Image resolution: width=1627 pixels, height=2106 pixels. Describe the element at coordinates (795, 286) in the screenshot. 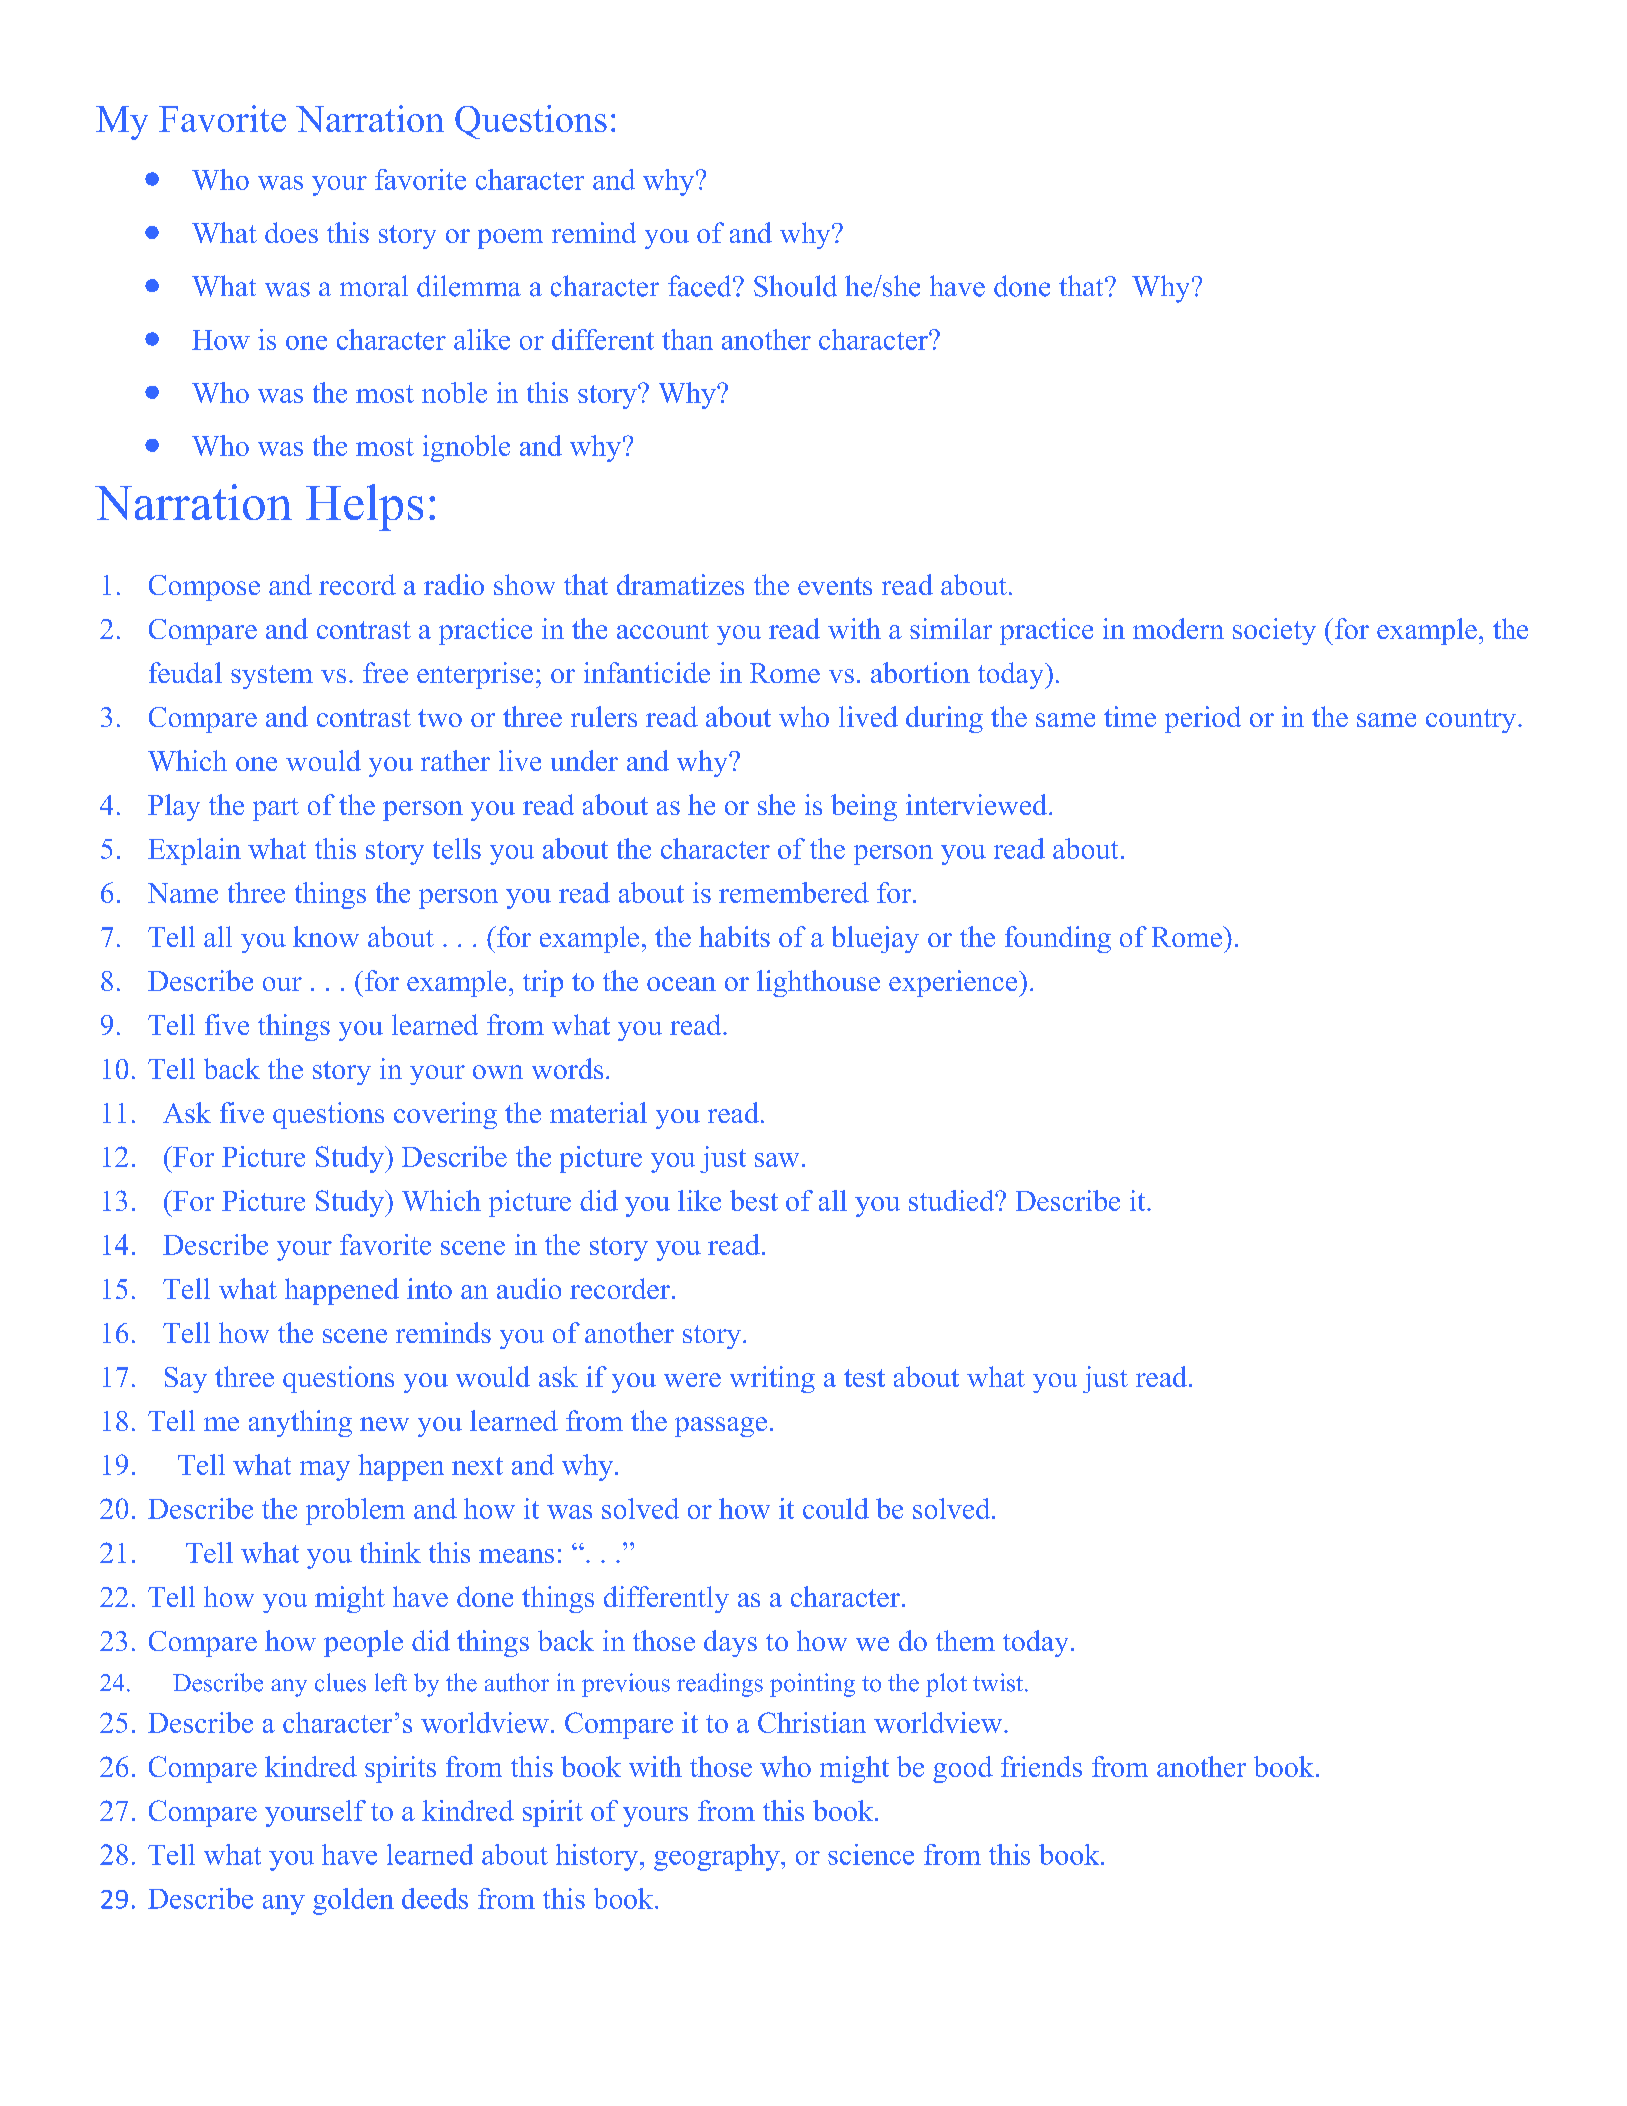

I see `Should` at that location.
